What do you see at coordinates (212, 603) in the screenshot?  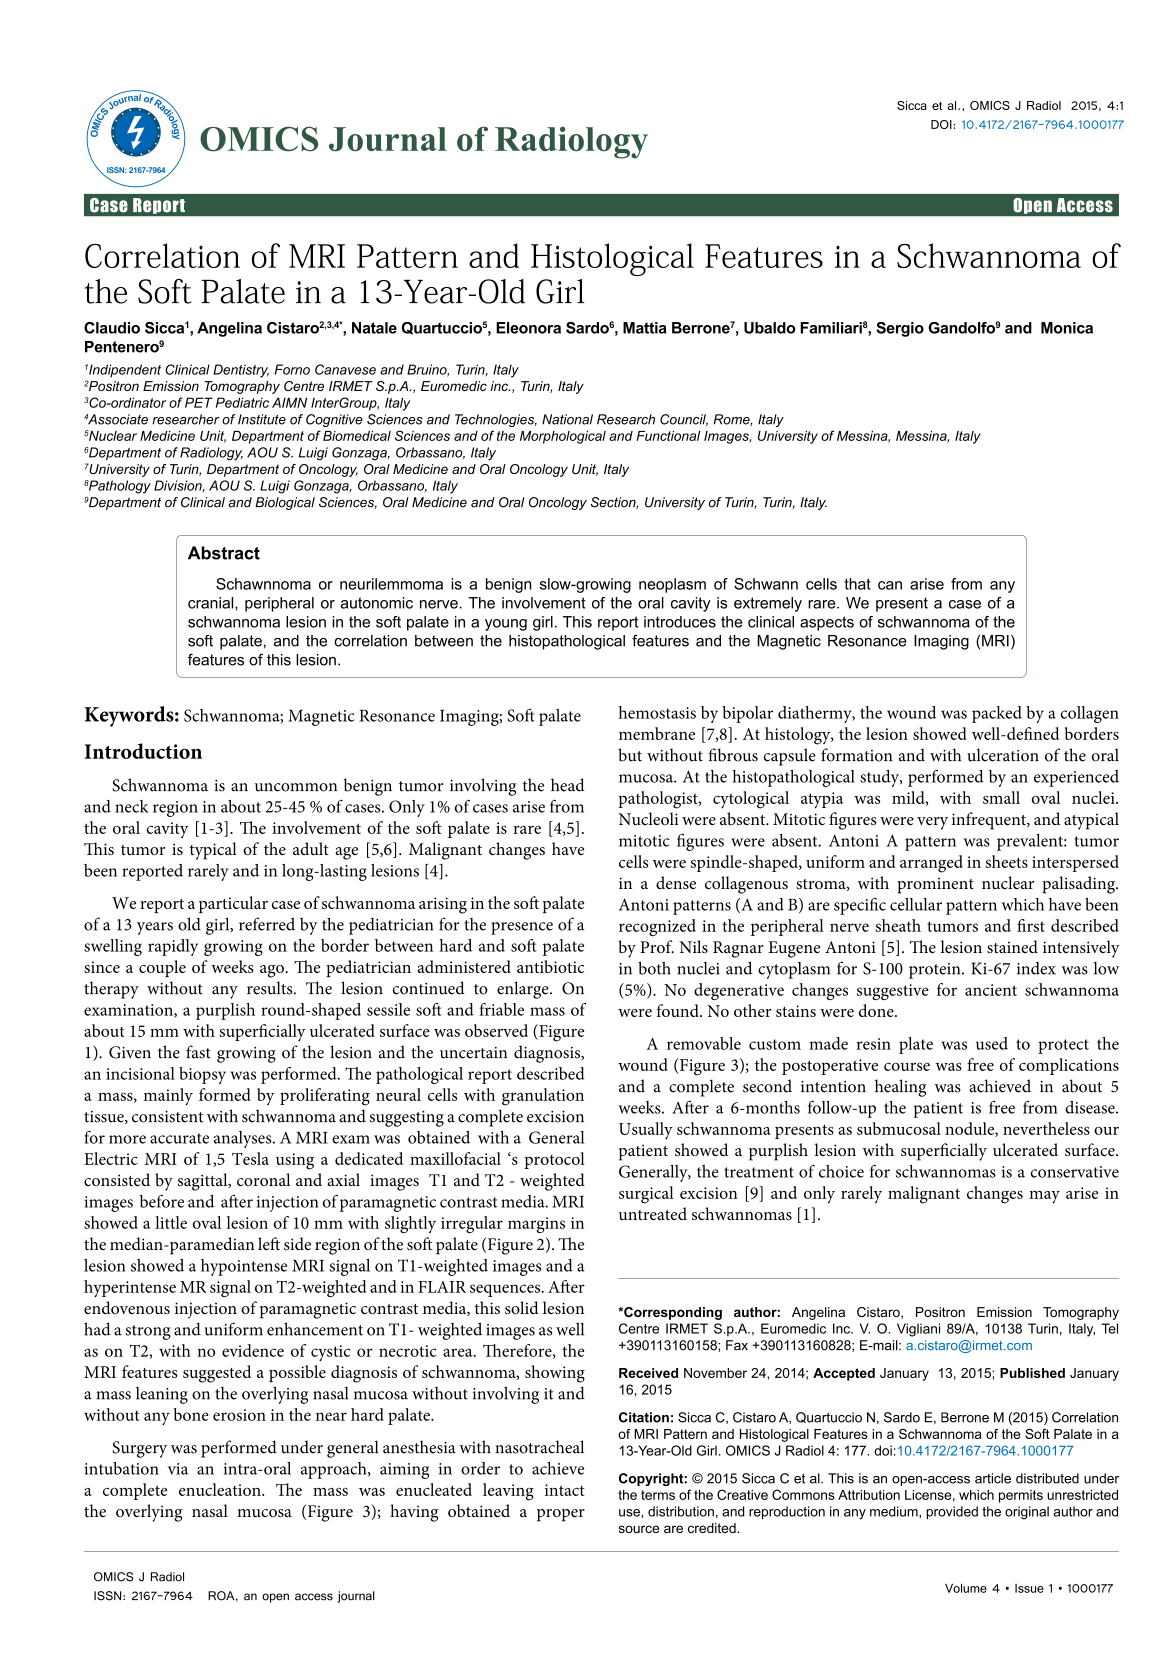 I see `cranial` at bounding box center [212, 603].
